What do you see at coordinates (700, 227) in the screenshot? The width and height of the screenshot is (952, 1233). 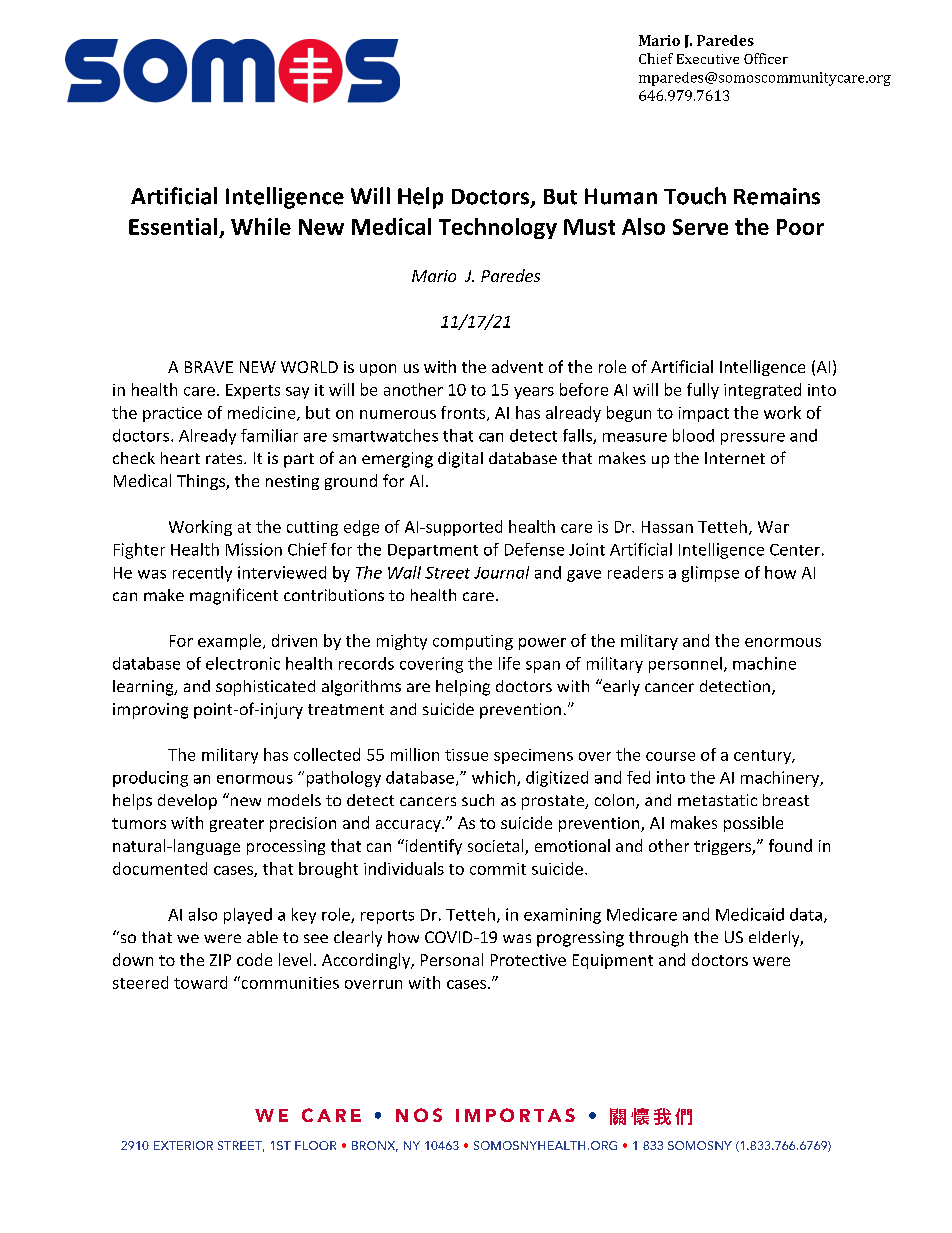 I see `Serve` at bounding box center [700, 227].
